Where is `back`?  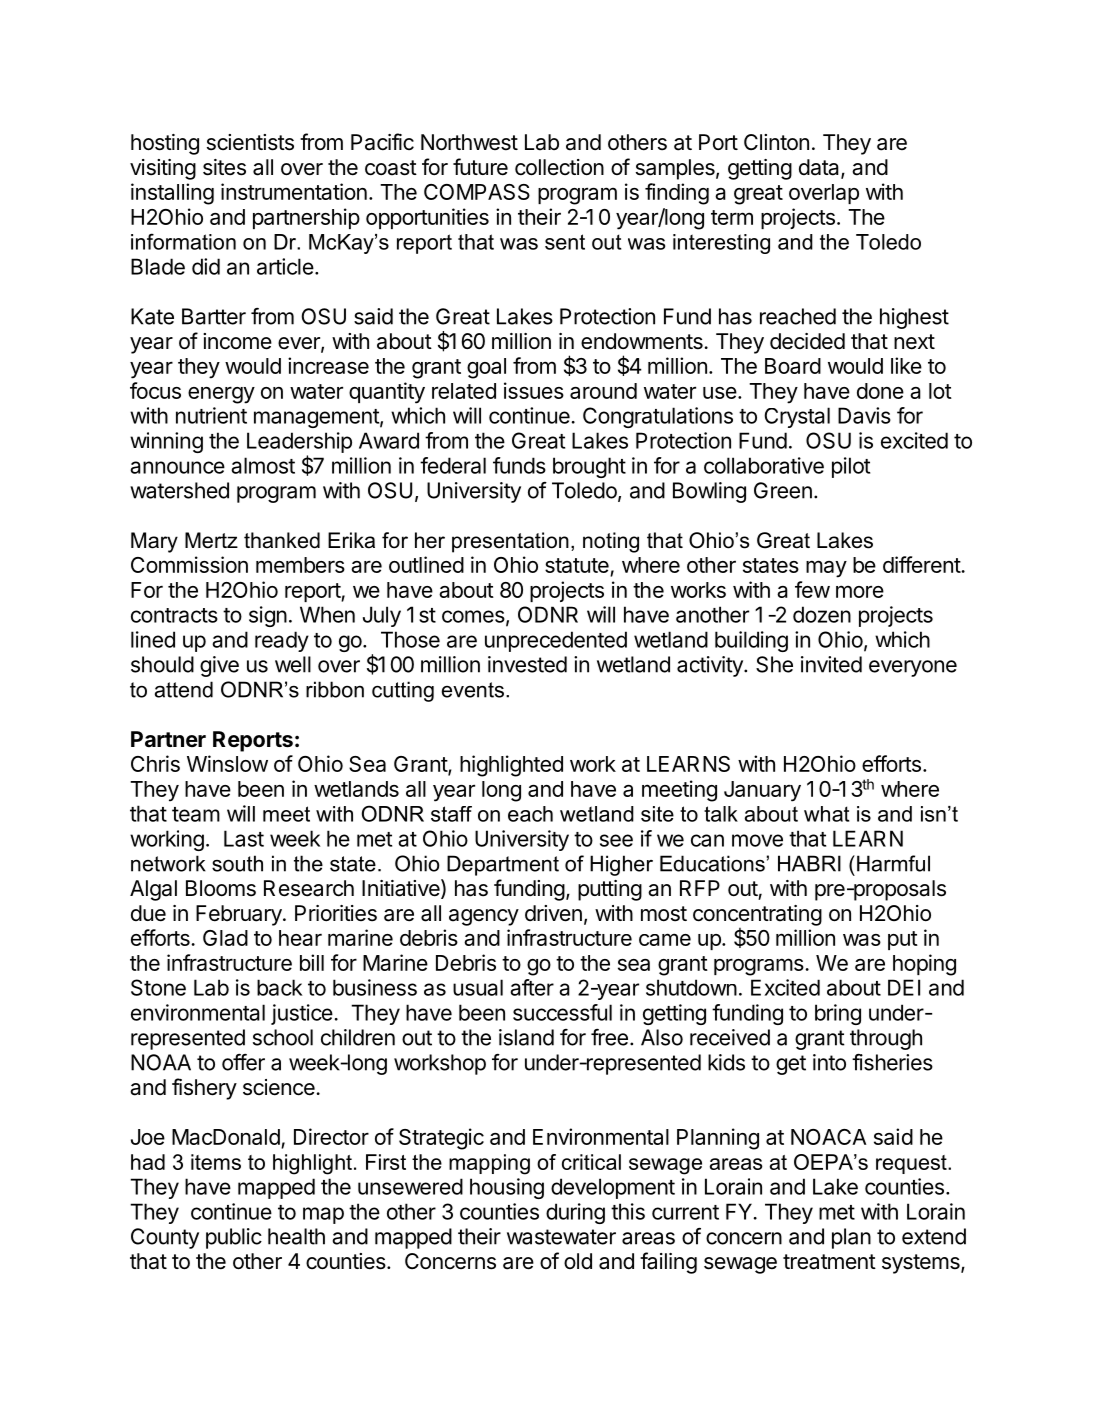
back is located at coordinates (279, 987).
